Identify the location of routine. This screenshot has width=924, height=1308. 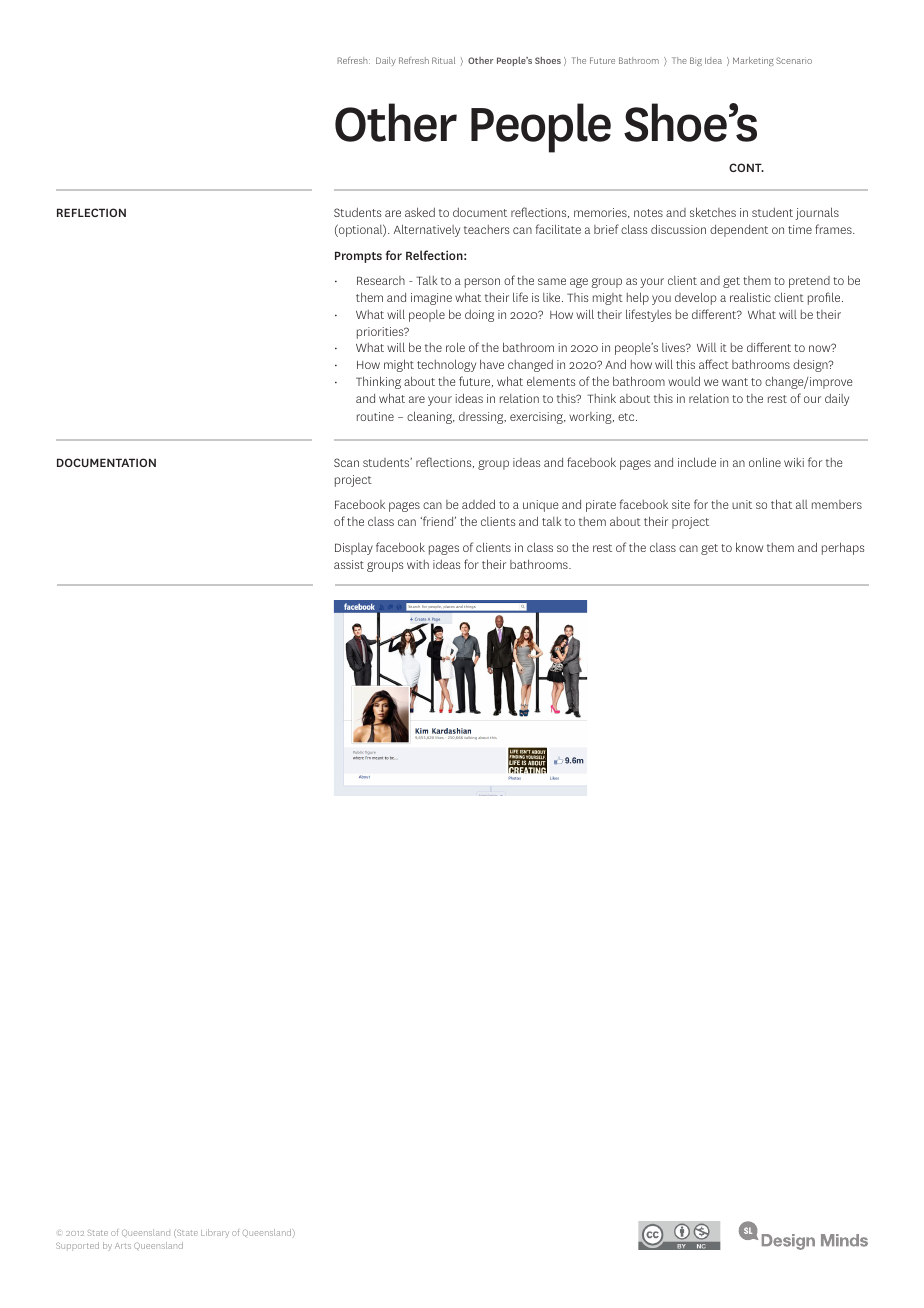
(375, 416).
